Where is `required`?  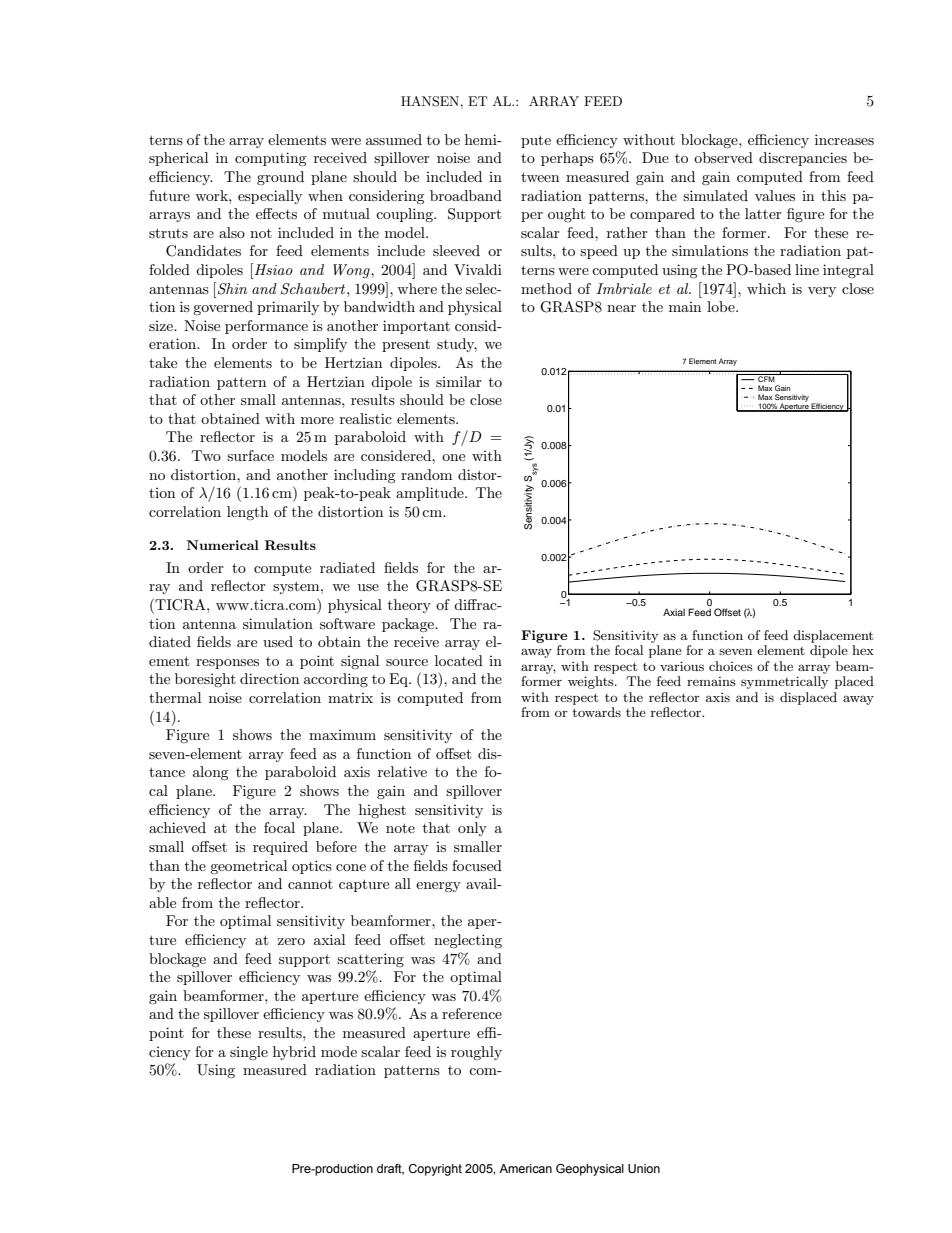
required is located at coordinates (280, 848).
